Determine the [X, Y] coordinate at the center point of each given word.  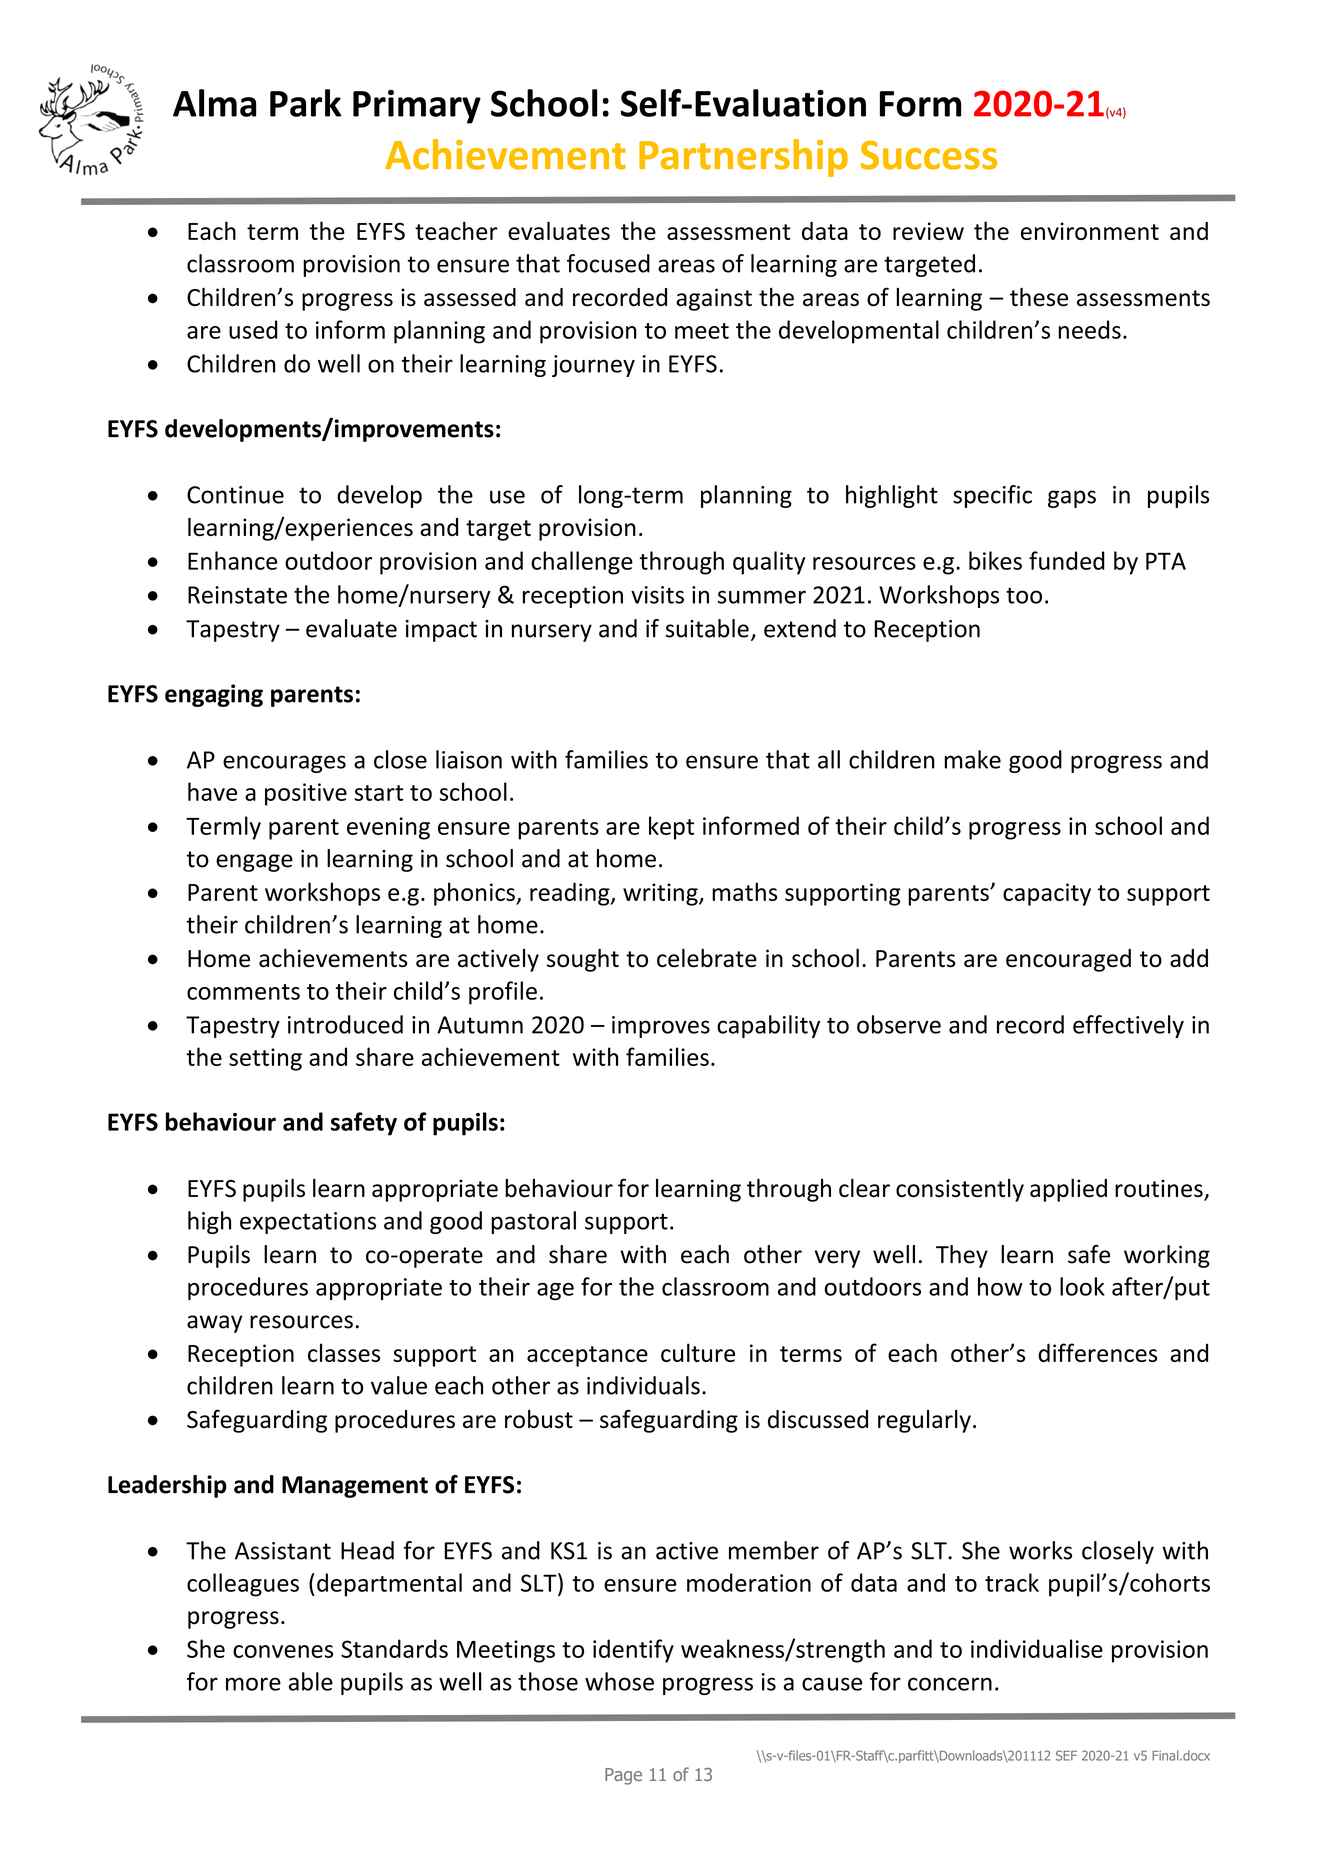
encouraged [1068, 960]
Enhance [232, 560]
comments [243, 992]
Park [306, 103]
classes [344, 1352]
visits [657, 595]
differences [1097, 1352]
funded [1066, 560]
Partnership [743, 158]
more [253, 1684]
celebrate [707, 958]
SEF [1066, 1755]
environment [1090, 231]
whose [619, 1681]
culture [698, 1352]
